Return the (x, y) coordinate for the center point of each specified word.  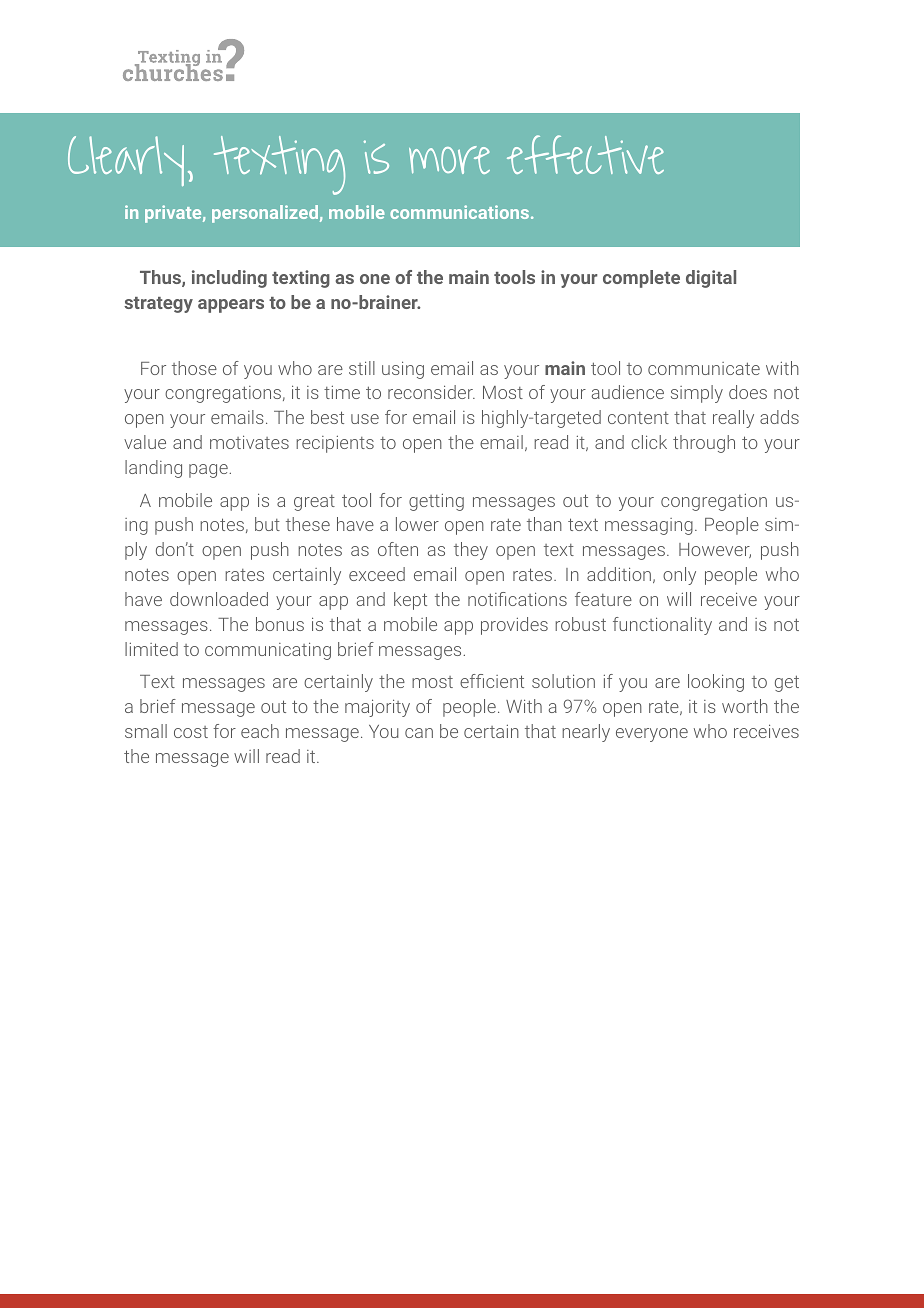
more (449, 160)
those (194, 368)
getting (436, 502)
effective (585, 154)
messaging (649, 526)
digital (711, 279)
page (209, 471)
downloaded (219, 599)
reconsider (431, 392)
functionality (662, 626)
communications (459, 212)
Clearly (126, 161)
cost (191, 732)
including (229, 279)
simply (697, 394)
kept (410, 601)
